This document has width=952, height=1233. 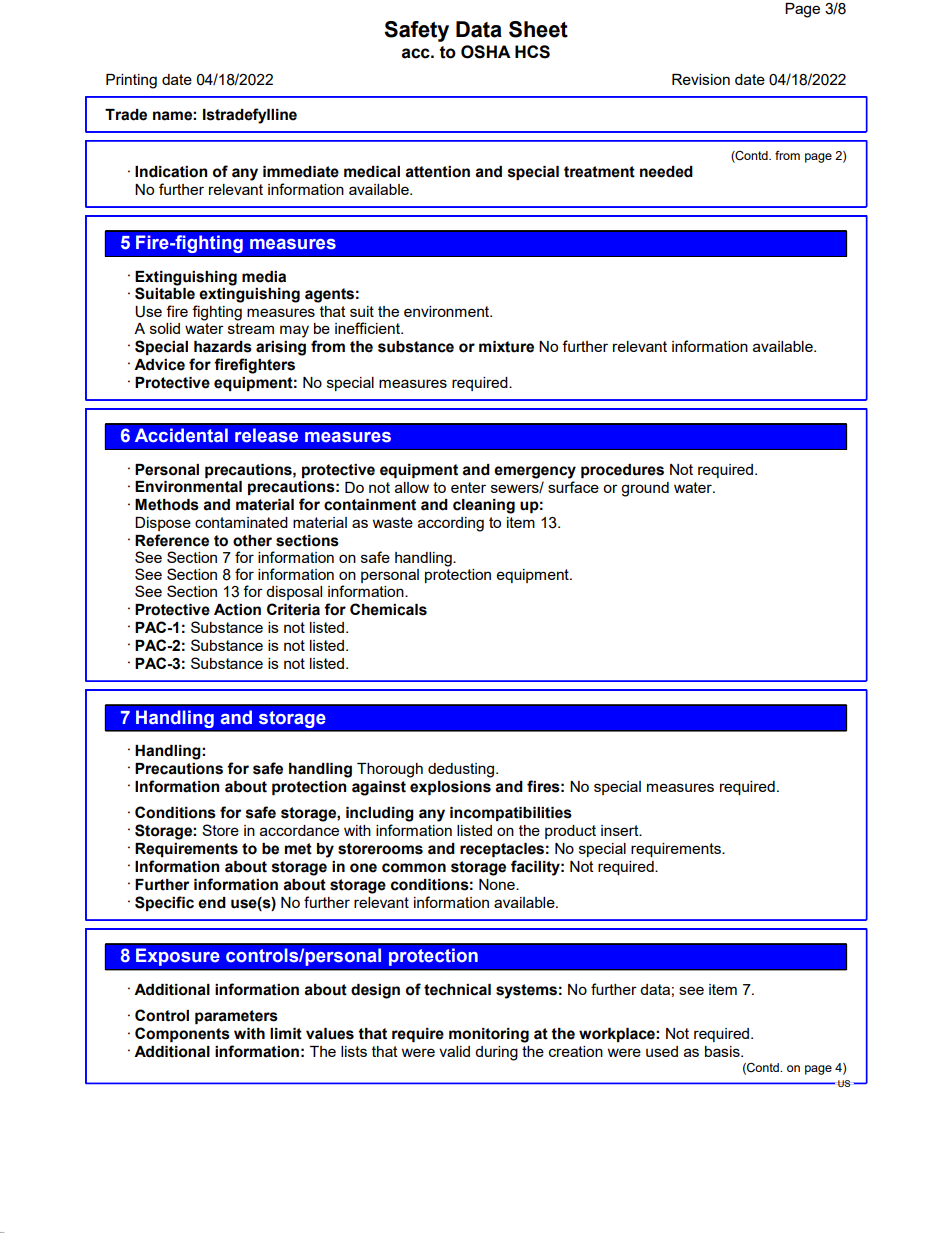 What do you see at coordinates (412, 487) in the document?
I see `allow` at bounding box center [412, 487].
